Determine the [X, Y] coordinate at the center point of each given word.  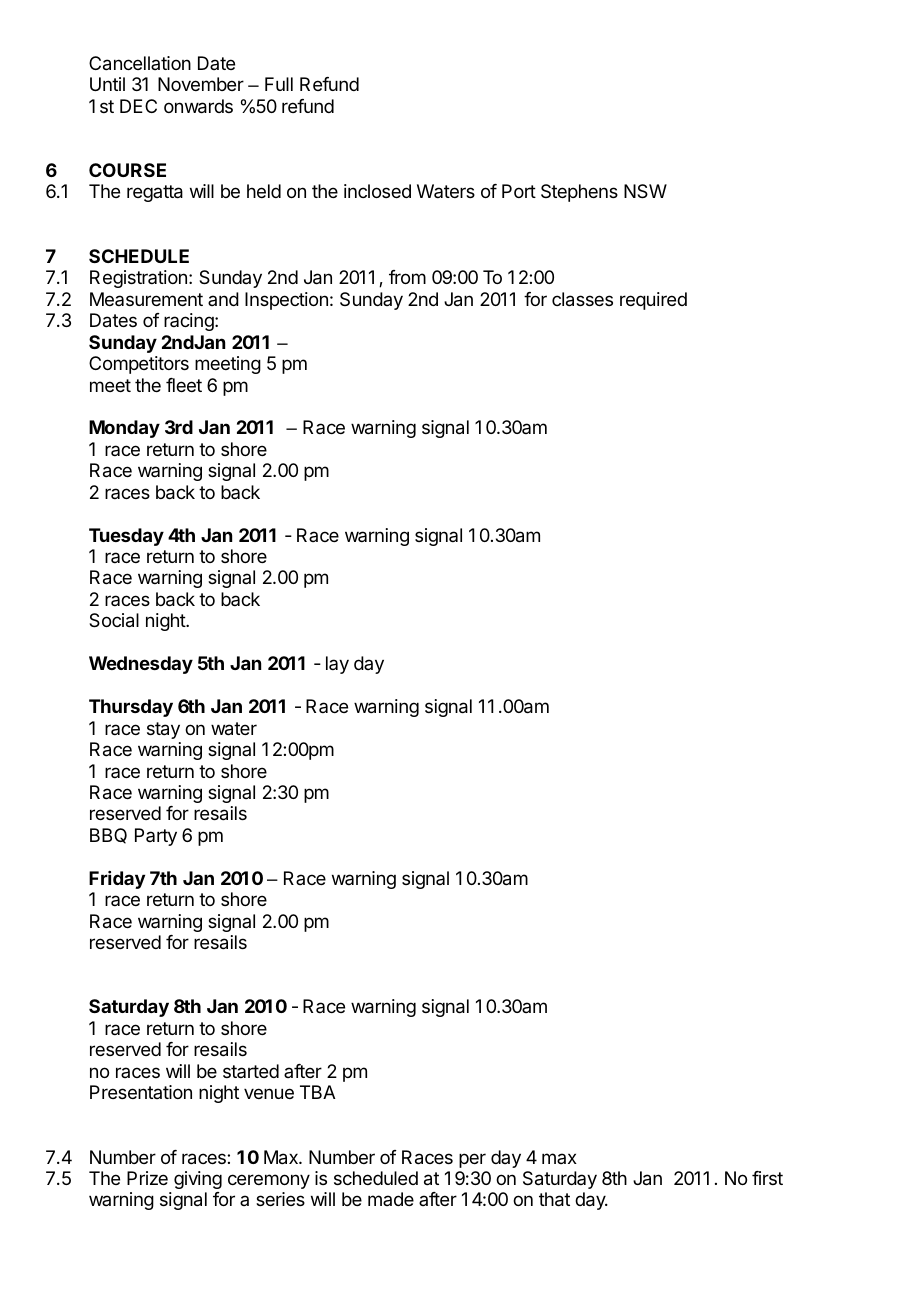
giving [198, 1180]
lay [337, 665]
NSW [645, 191]
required [653, 301]
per [472, 1160]
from [407, 277]
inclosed [377, 191]
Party [156, 837]
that [554, 1199]
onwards [198, 106]
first [767, 1178]
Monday [124, 429]
